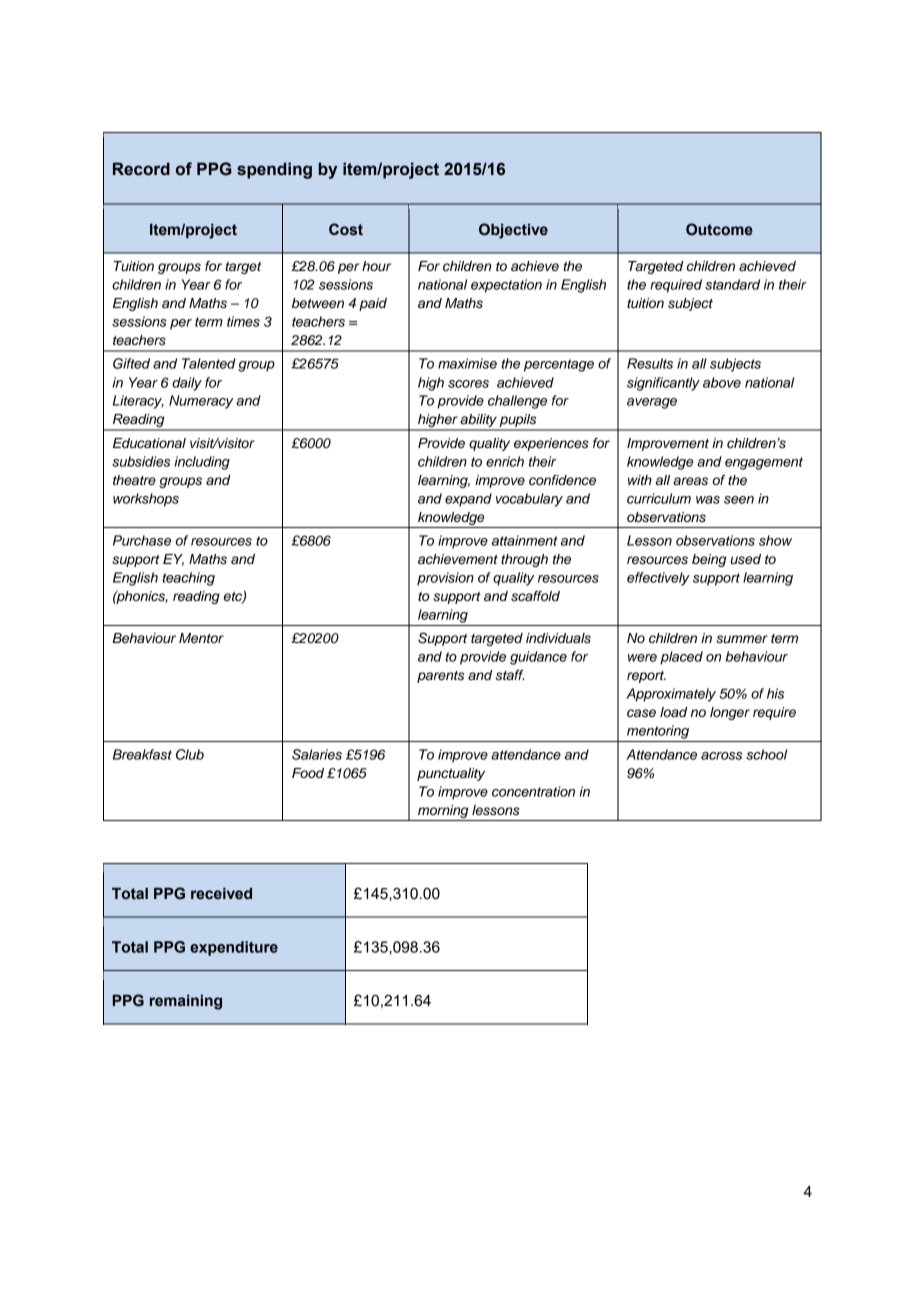 This document has height=1308, width=924. Describe the element at coordinates (513, 231) in the document. I see `Objective` at that location.
